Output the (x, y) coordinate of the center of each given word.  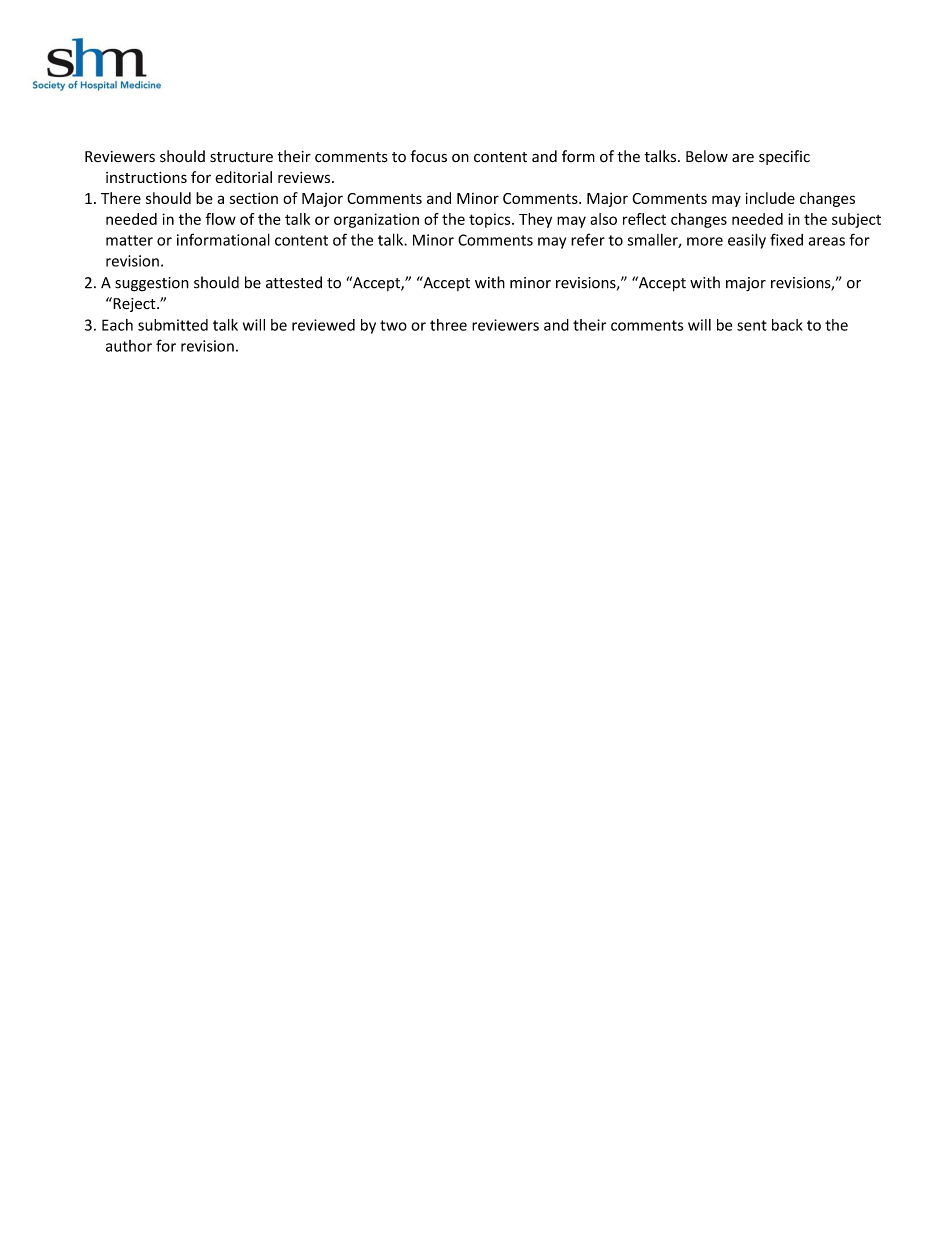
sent (752, 325)
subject (856, 220)
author (129, 346)
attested (294, 282)
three (448, 325)
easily (747, 241)
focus (428, 156)
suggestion (152, 284)
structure (241, 157)
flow (221, 219)
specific (784, 157)
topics (491, 220)
